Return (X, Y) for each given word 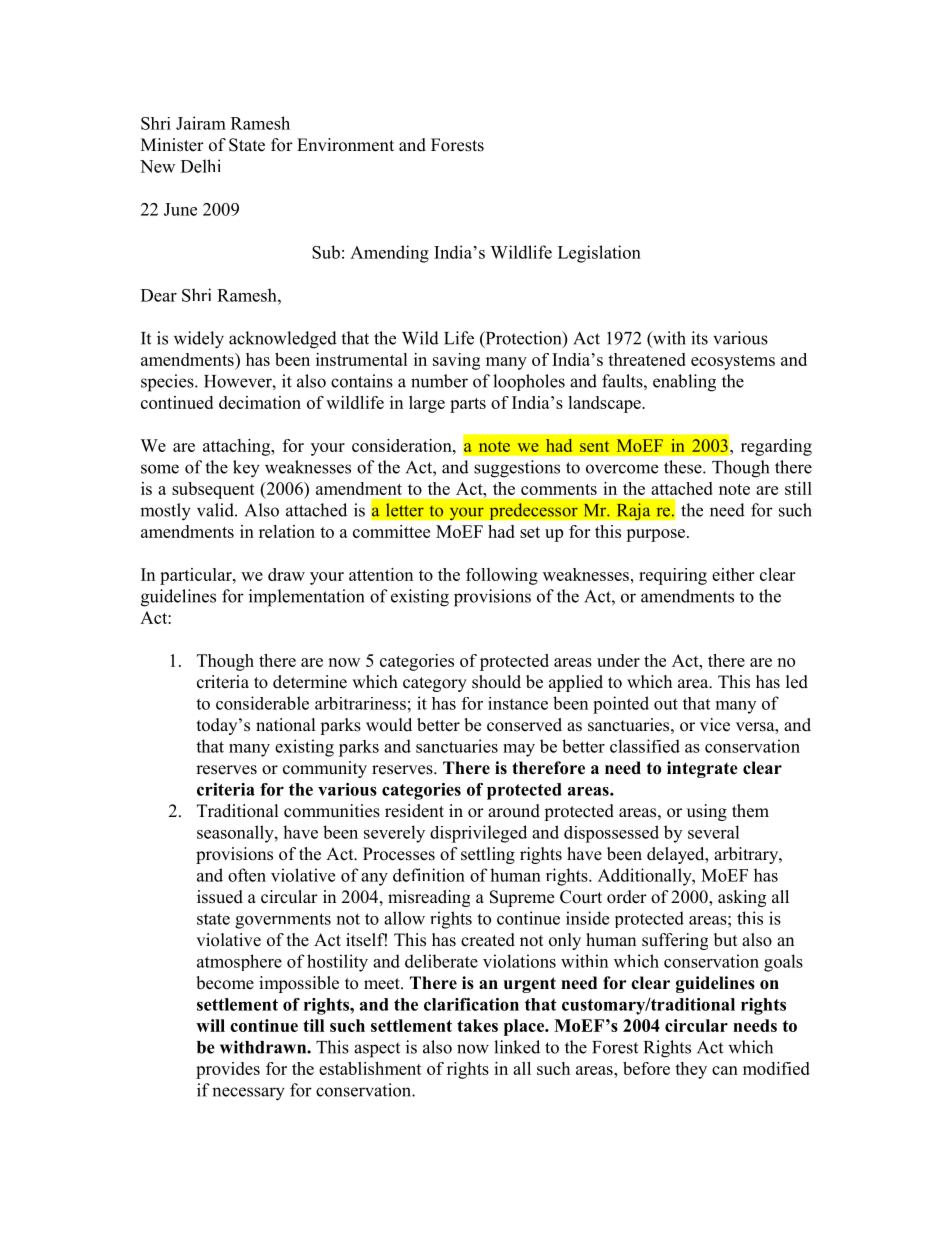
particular (197, 576)
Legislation (599, 254)
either (733, 574)
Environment (345, 145)
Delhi (200, 166)
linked (517, 1047)
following (502, 576)
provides (228, 1070)
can (725, 1070)
